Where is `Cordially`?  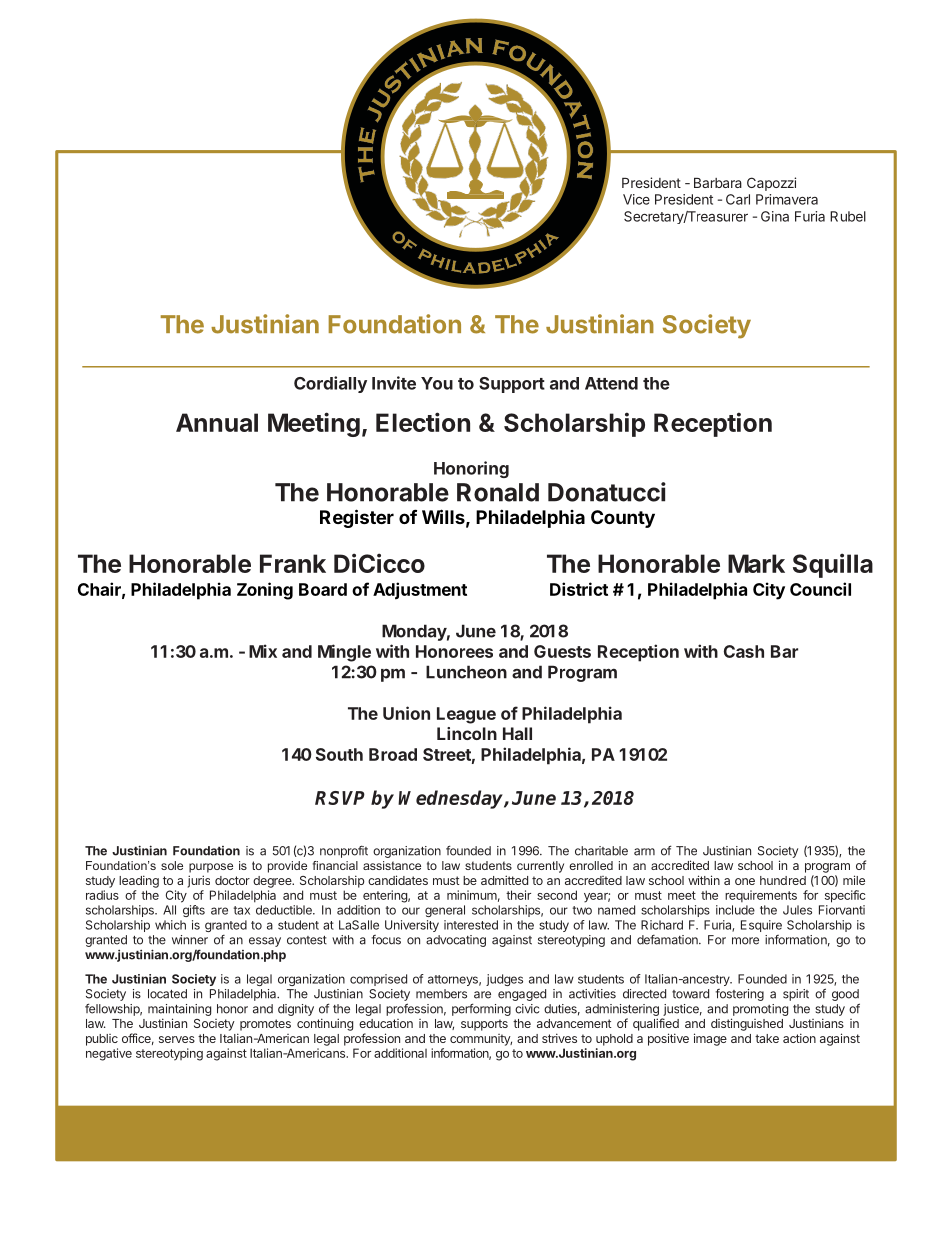 Cordially is located at coordinates (330, 384).
